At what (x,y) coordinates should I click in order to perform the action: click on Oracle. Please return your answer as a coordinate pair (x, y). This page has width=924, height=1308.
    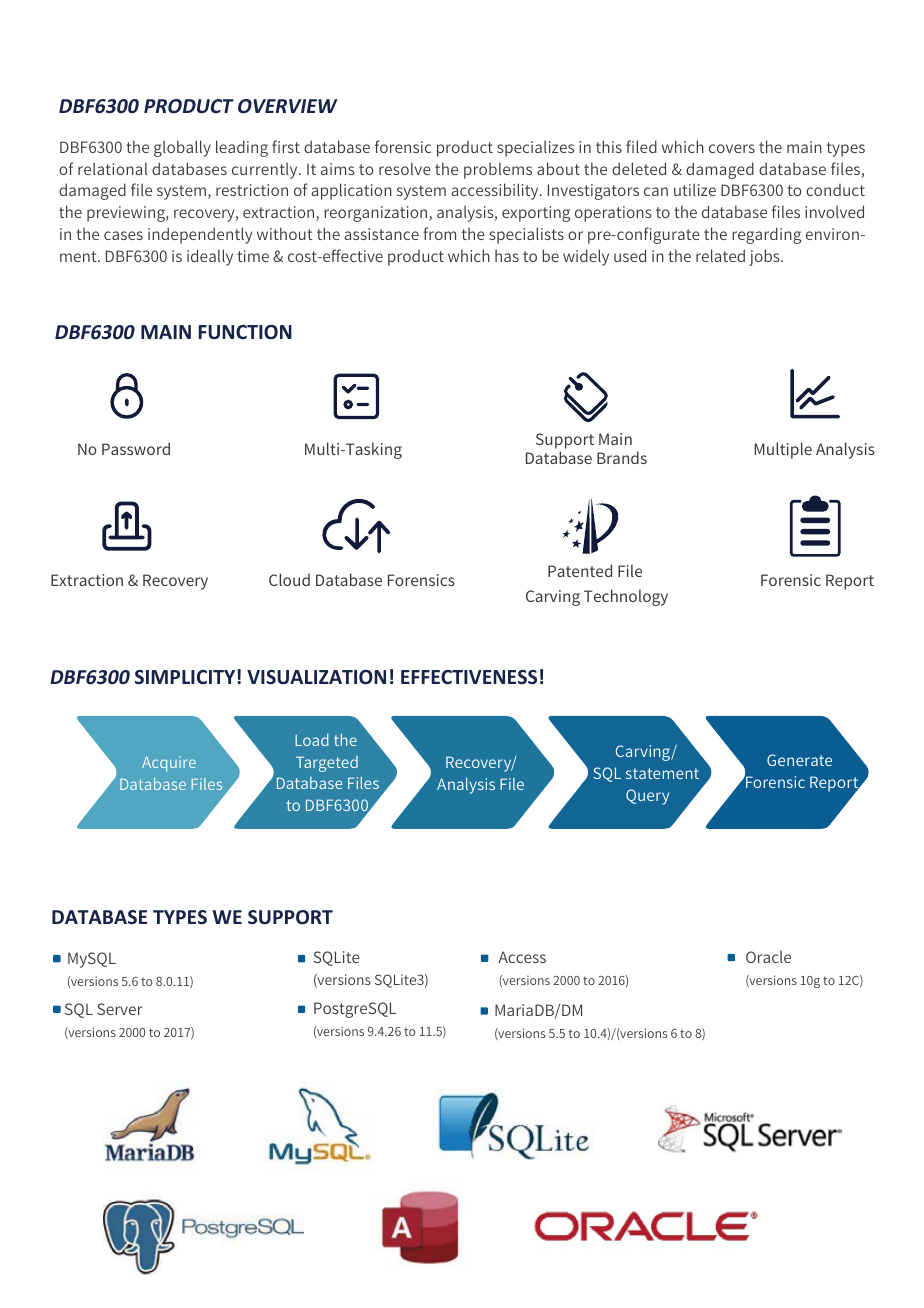
    Looking at the image, I should click on (768, 956).
